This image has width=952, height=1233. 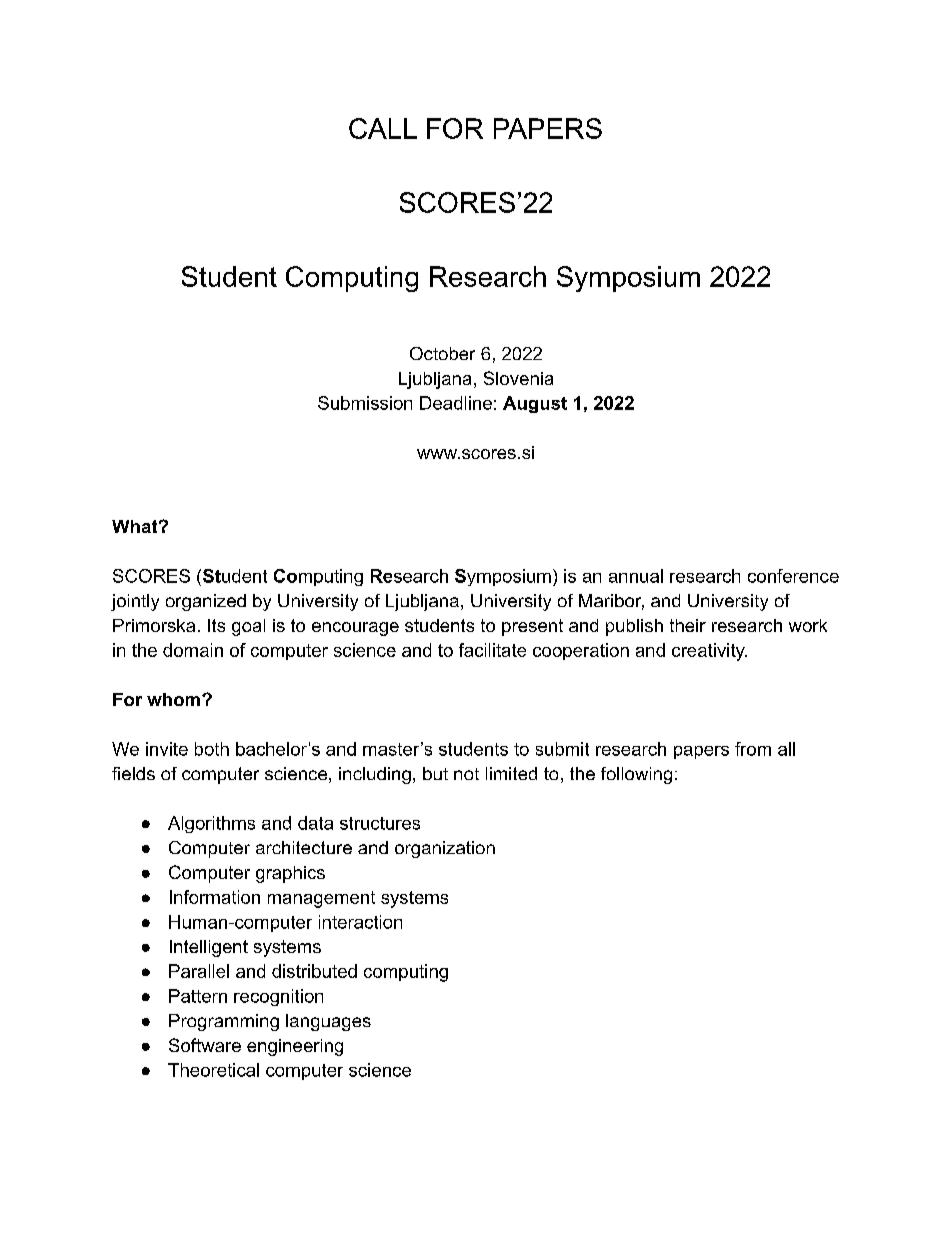 What do you see at coordinates (532, 627) in the image?
I see `present` at bounding box center [532, 627].
